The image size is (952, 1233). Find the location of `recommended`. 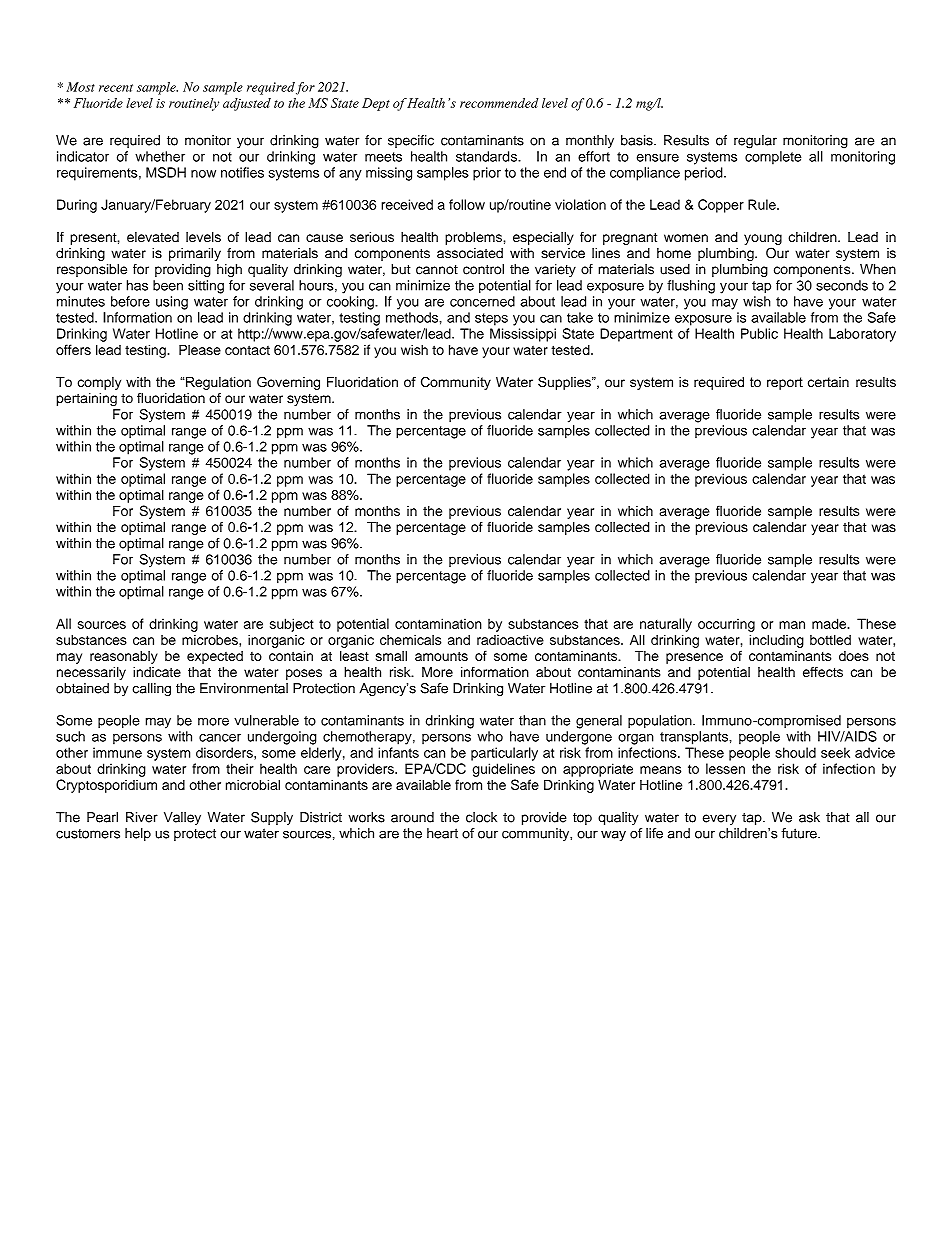

recommended is located at coordinates (499, 103).
